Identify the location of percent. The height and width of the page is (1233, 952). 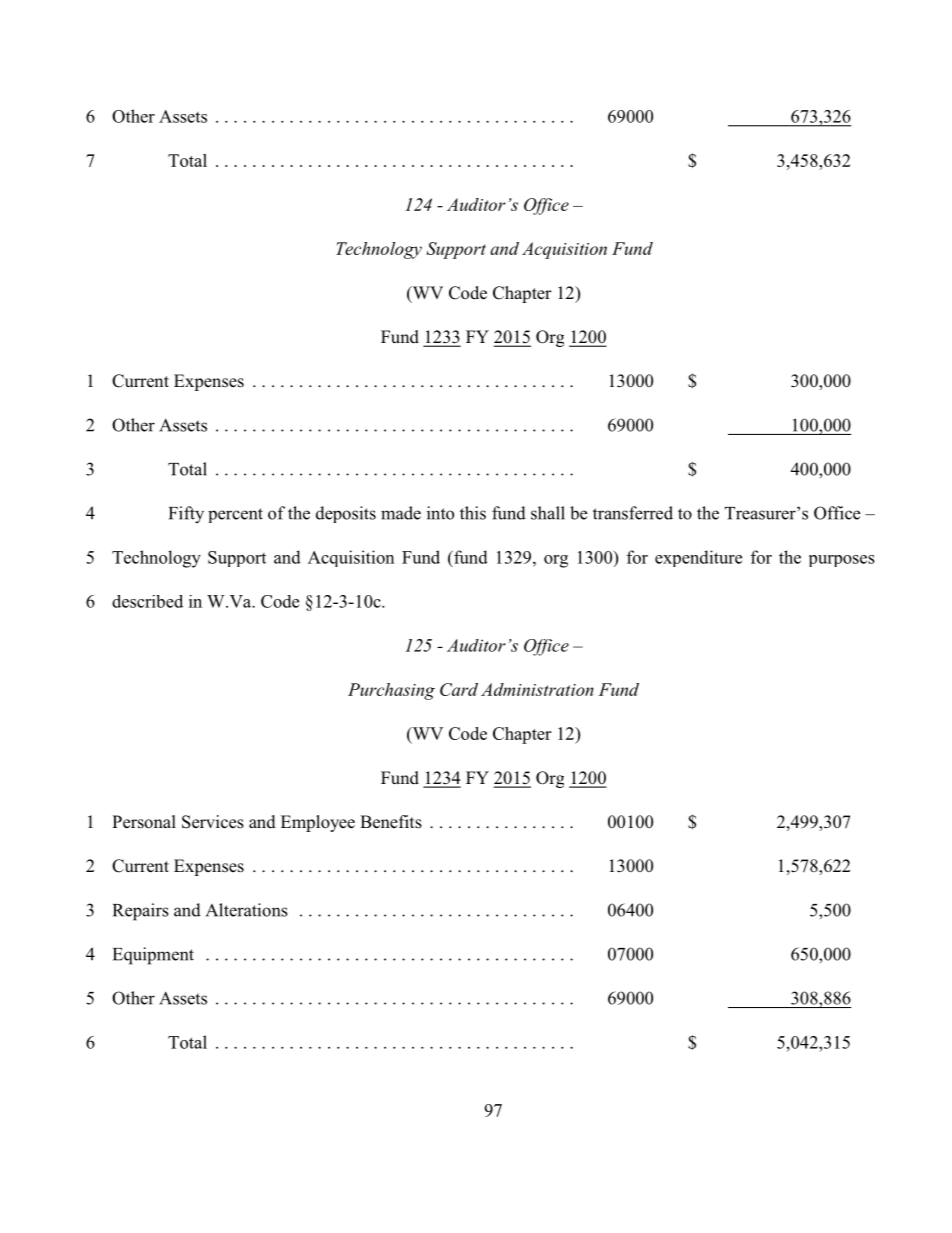
(235, 515).
